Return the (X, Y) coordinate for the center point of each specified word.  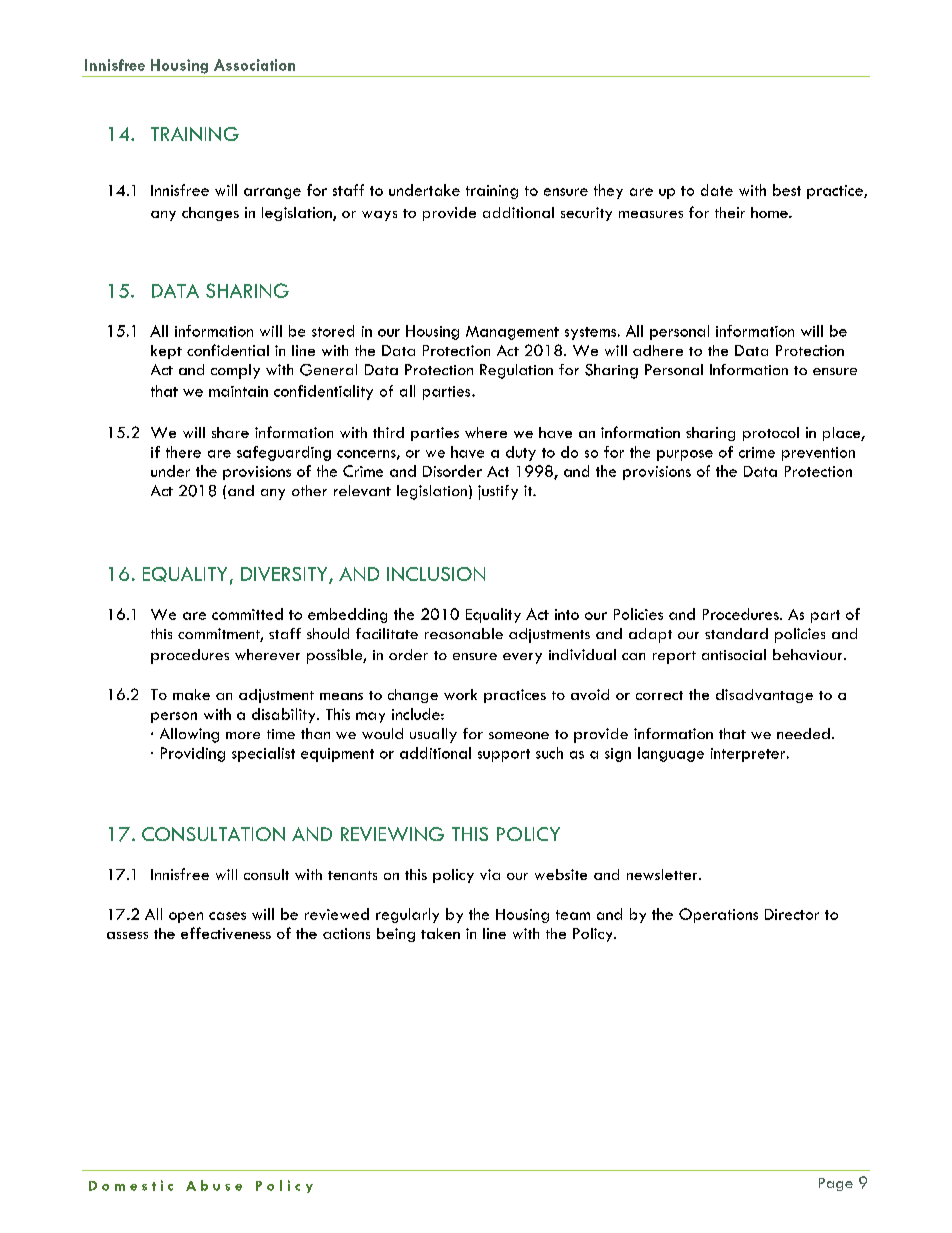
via (490, 874)
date (717, 190)
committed (247, 614)
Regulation (516, 371)
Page (836, 1184)
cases (227, 916)
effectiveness (226, 933)
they (608, 191)
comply (235, 371)
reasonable (464, 633)
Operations (718, 915)
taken (440, 933)
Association (254, 65)
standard (736, 633)
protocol (771, 434)
